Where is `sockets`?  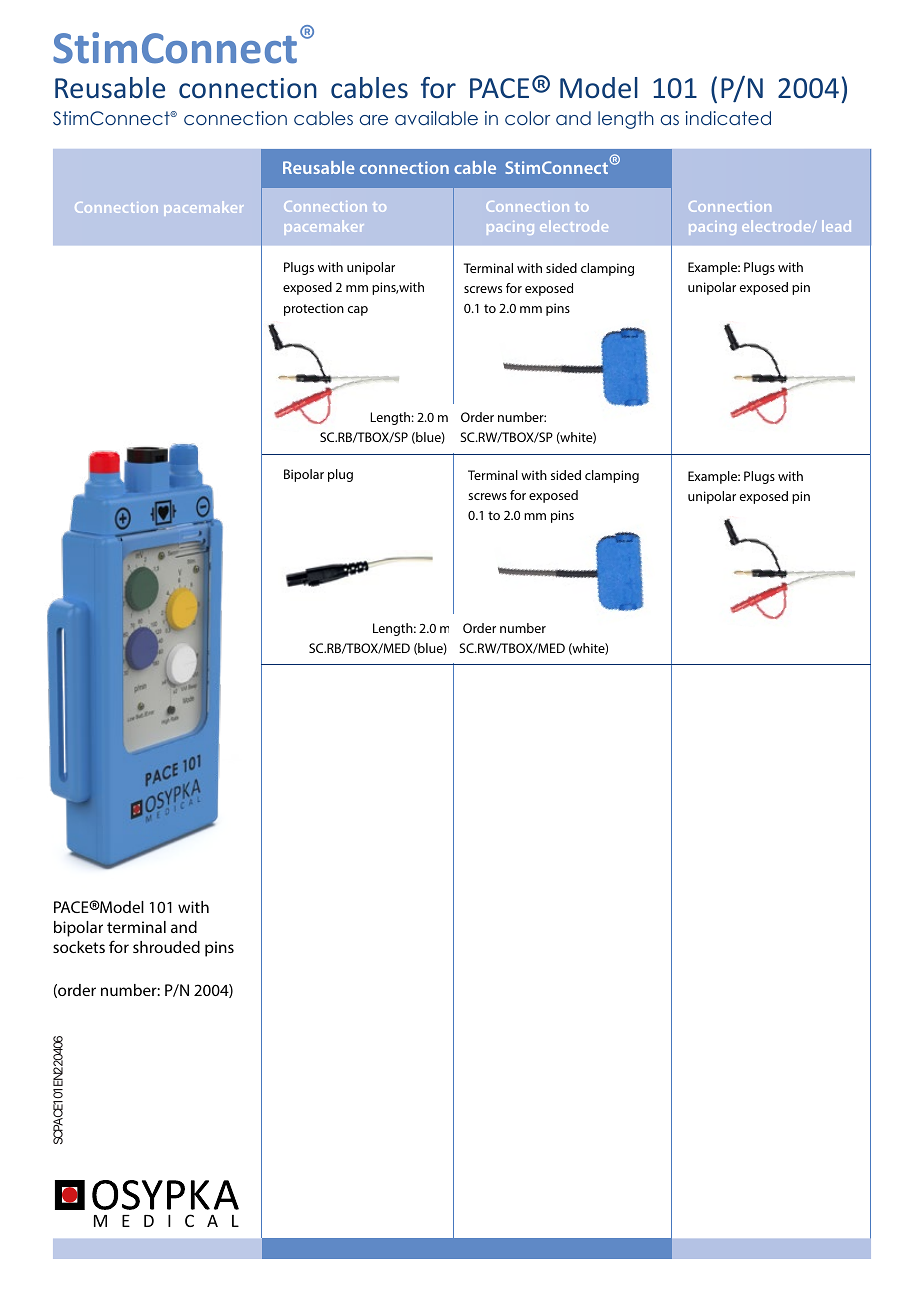 sockets is located at coordinates (79, 947).
